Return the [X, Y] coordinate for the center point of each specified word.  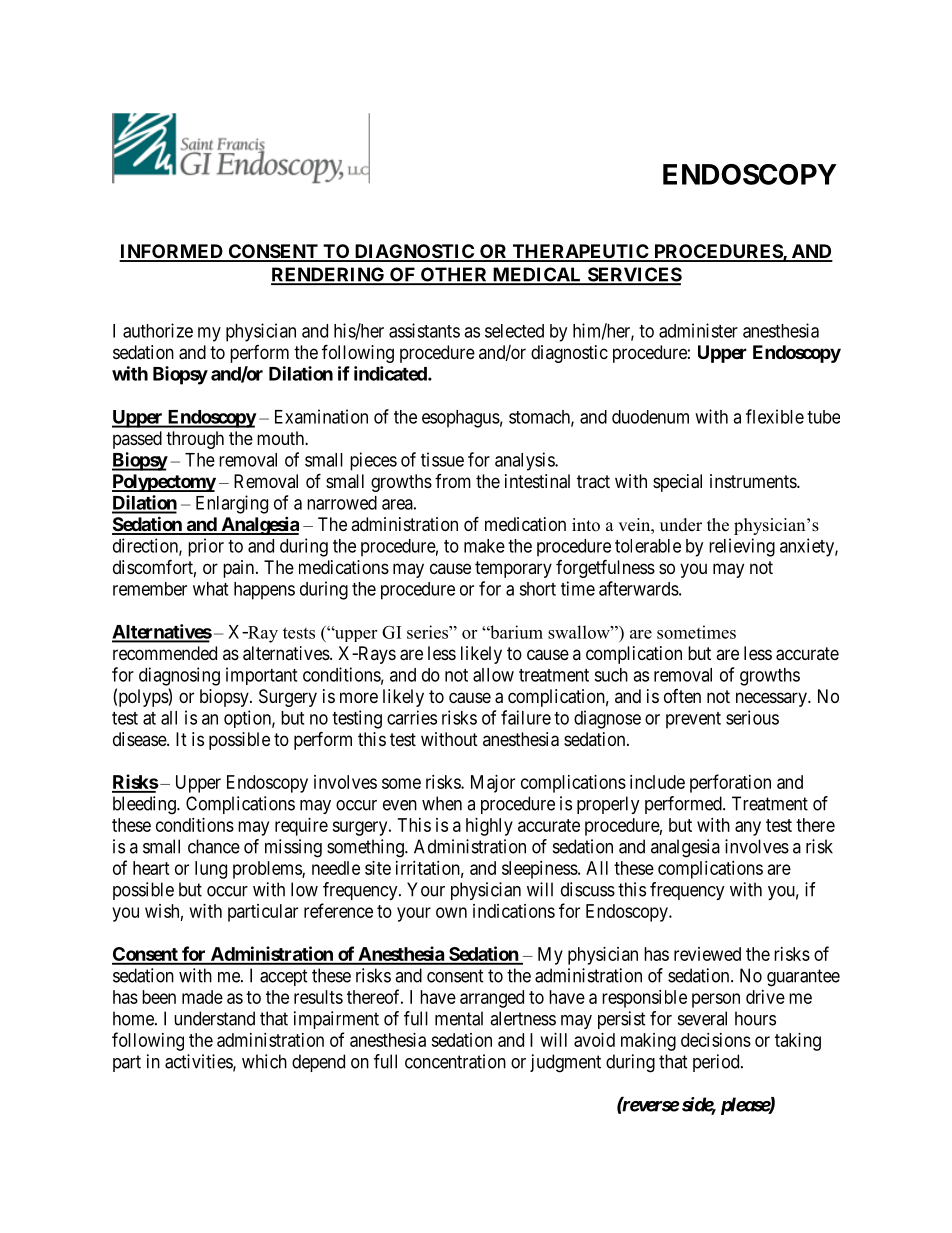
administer [698, 330]
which [264, 1061]
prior [206, 547]
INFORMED [172, 252]
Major [493, 784]
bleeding [145, 805]
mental [459, 1018]
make [484, 546]
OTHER [454, 275]
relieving [742, 547]
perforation [730, 783]
